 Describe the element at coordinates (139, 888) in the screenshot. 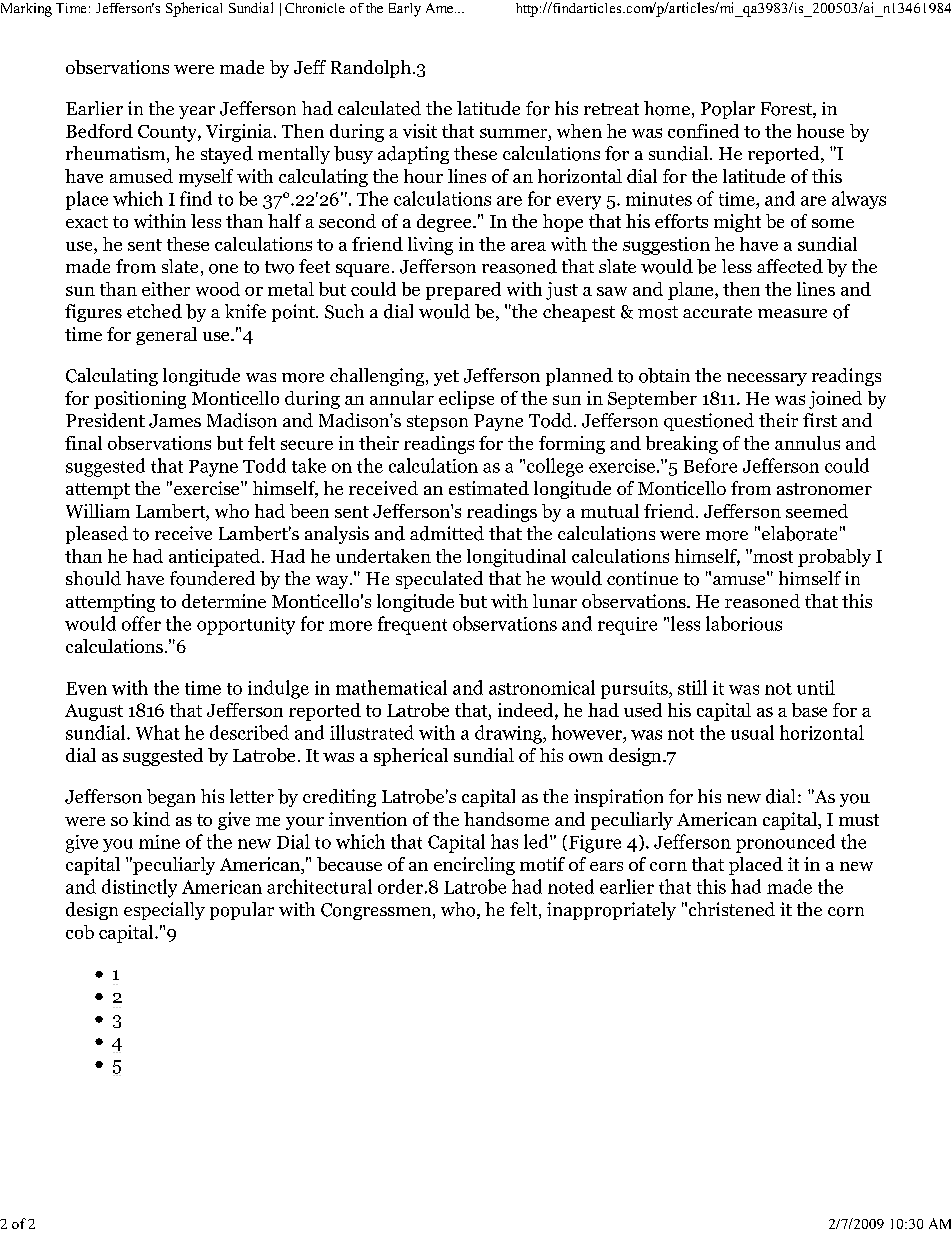

I see `distinctly` at that location.
